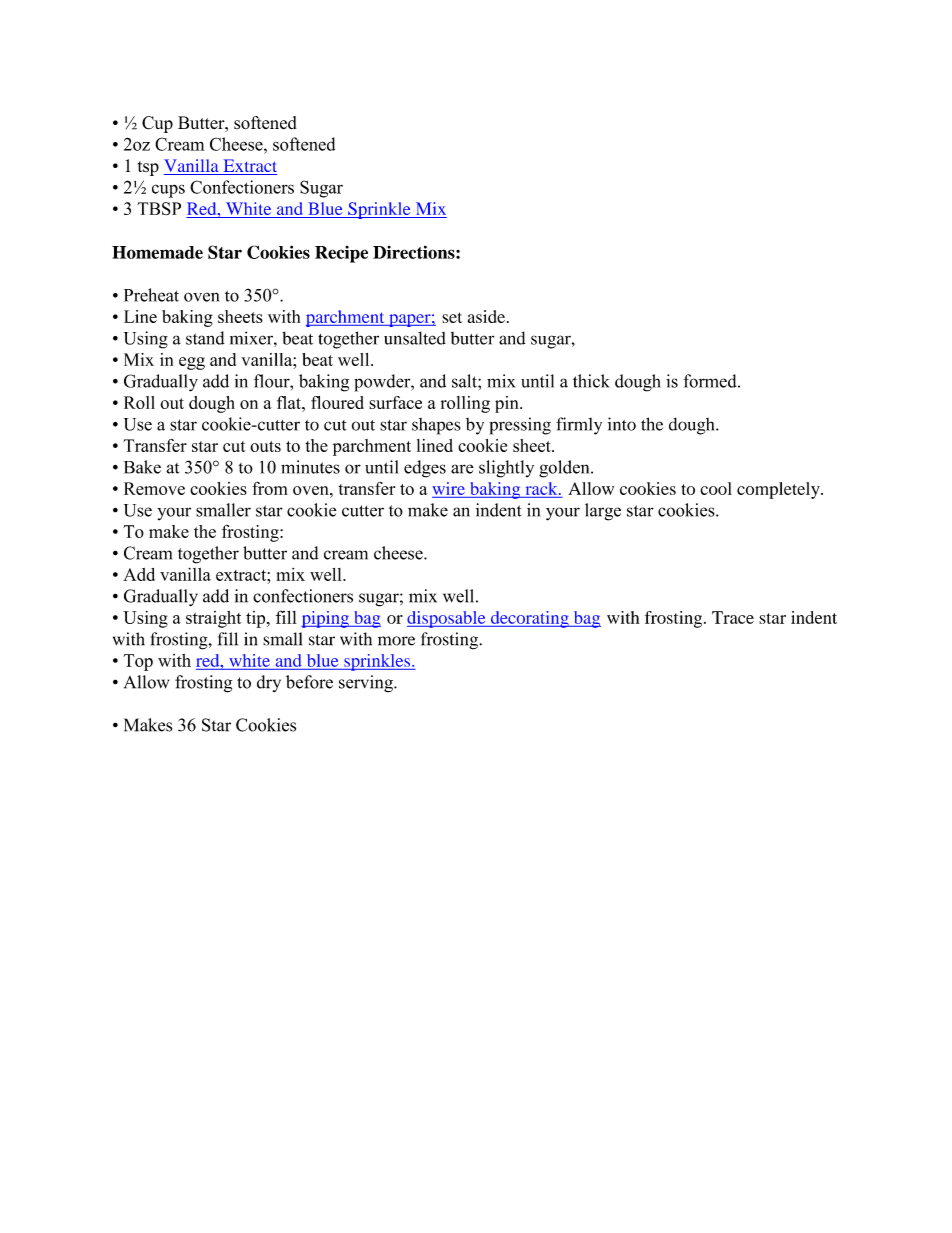 The height and width of the image is (1233, 952). Describe the element at coordinates (151, 295) in the image. I see `Preheat` at that location.
